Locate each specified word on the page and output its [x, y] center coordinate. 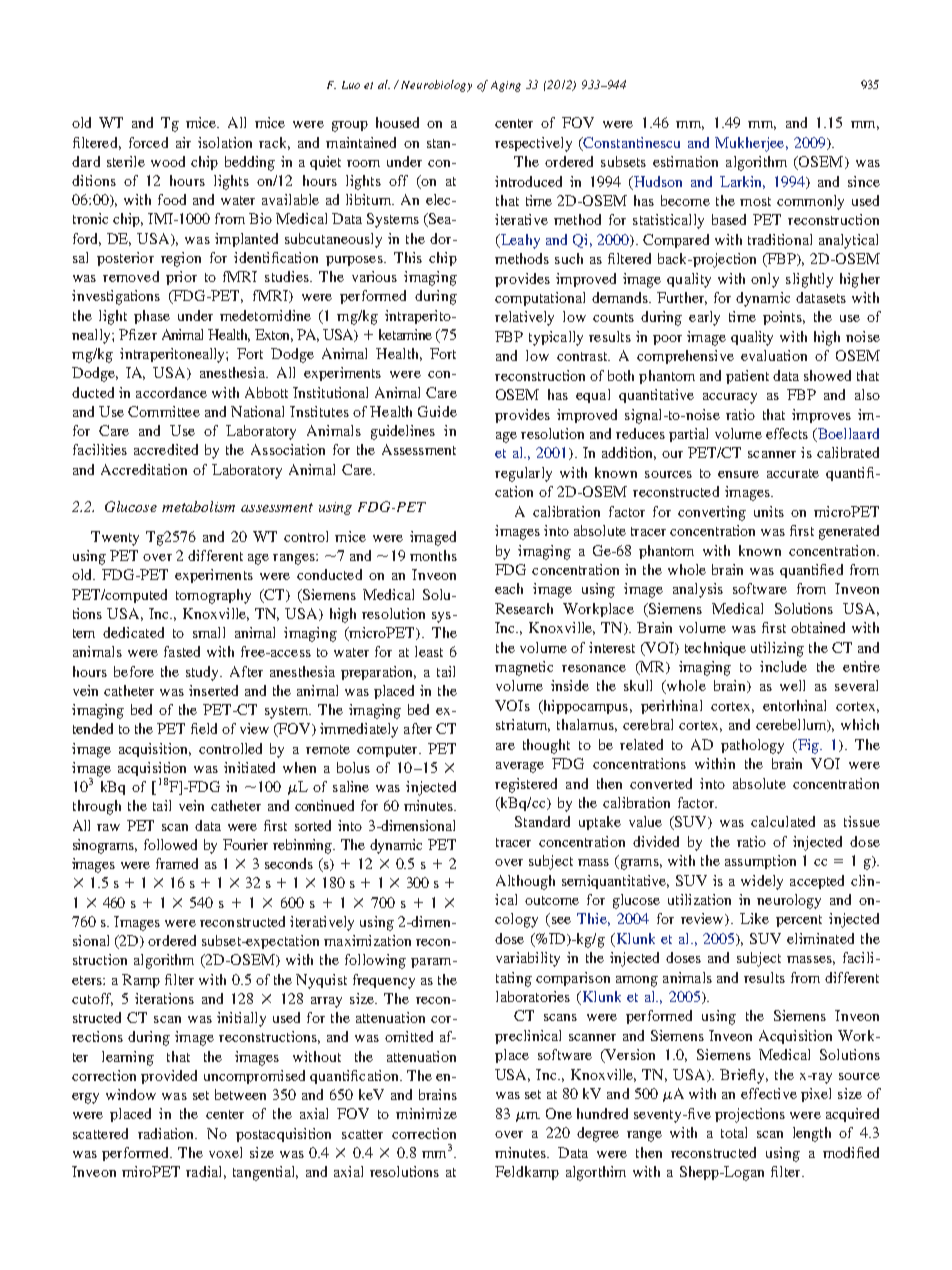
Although [525, 882]
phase [152, 317]
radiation [167, 1133]
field [204, 728]
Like [754, 918]
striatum [523, 725]
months [433, 555]
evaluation [774, 355]
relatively [524, 318]
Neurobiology [436, 86]
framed [177, 863]
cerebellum [792, 725]
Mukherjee [751, 144]
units [769, 511]
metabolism [198, 506]
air [183, 142]
